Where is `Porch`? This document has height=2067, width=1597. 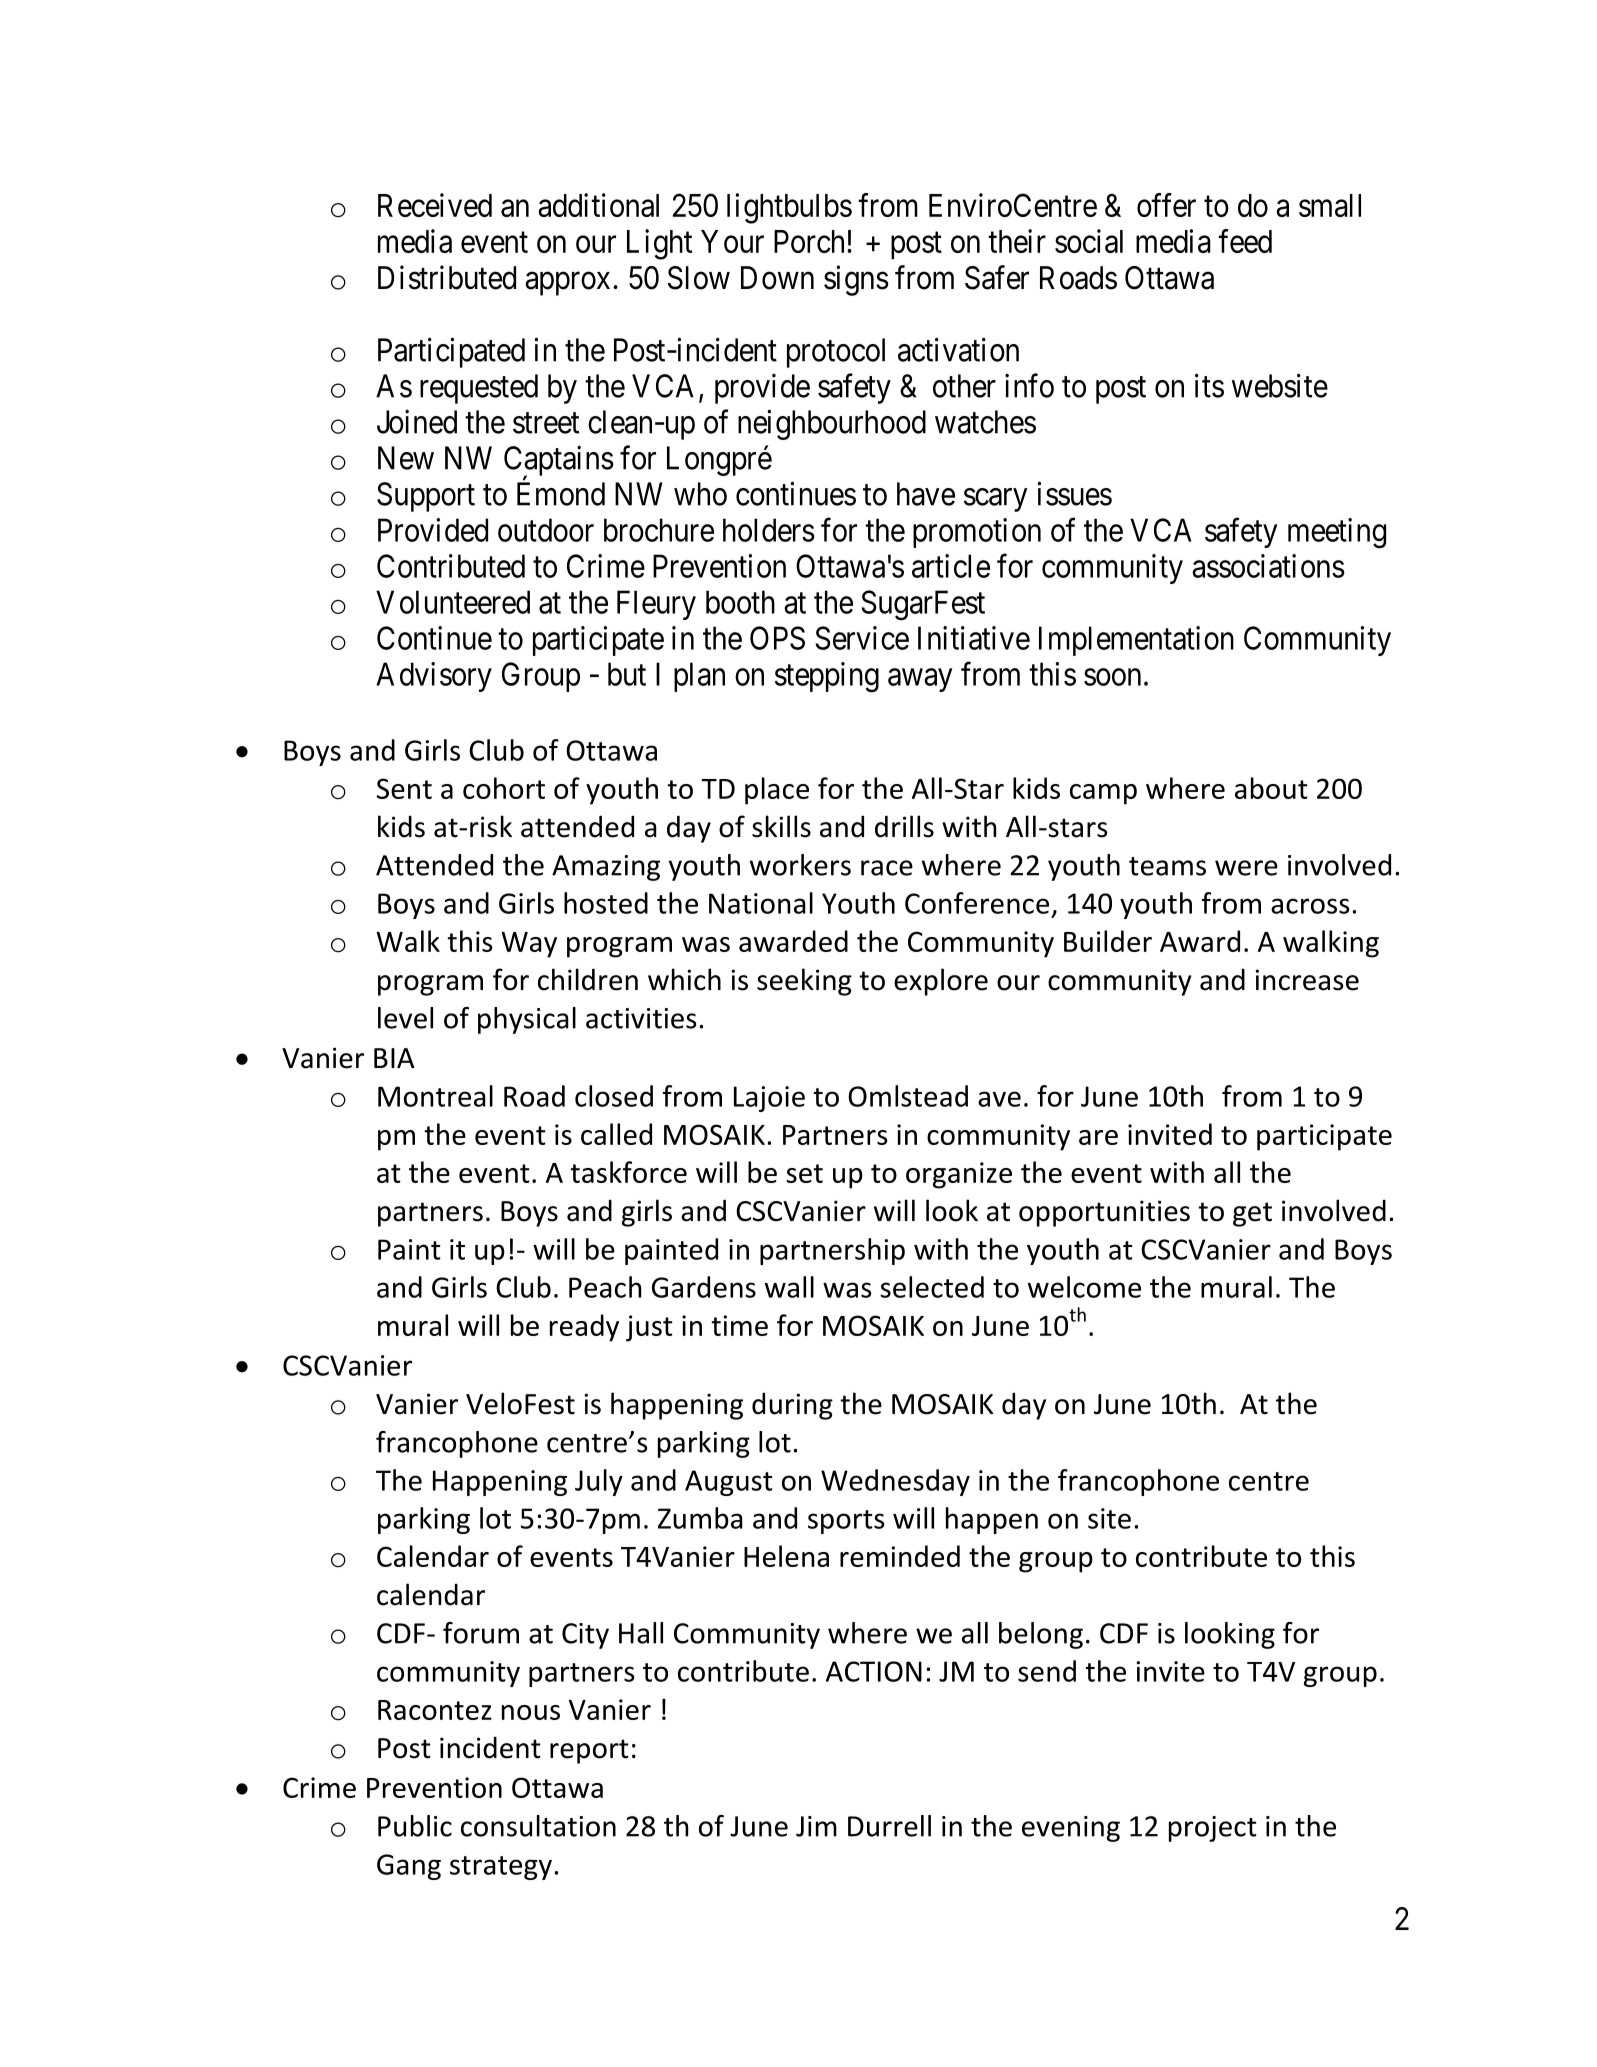 Porch is located at coordinates (811, 241).
